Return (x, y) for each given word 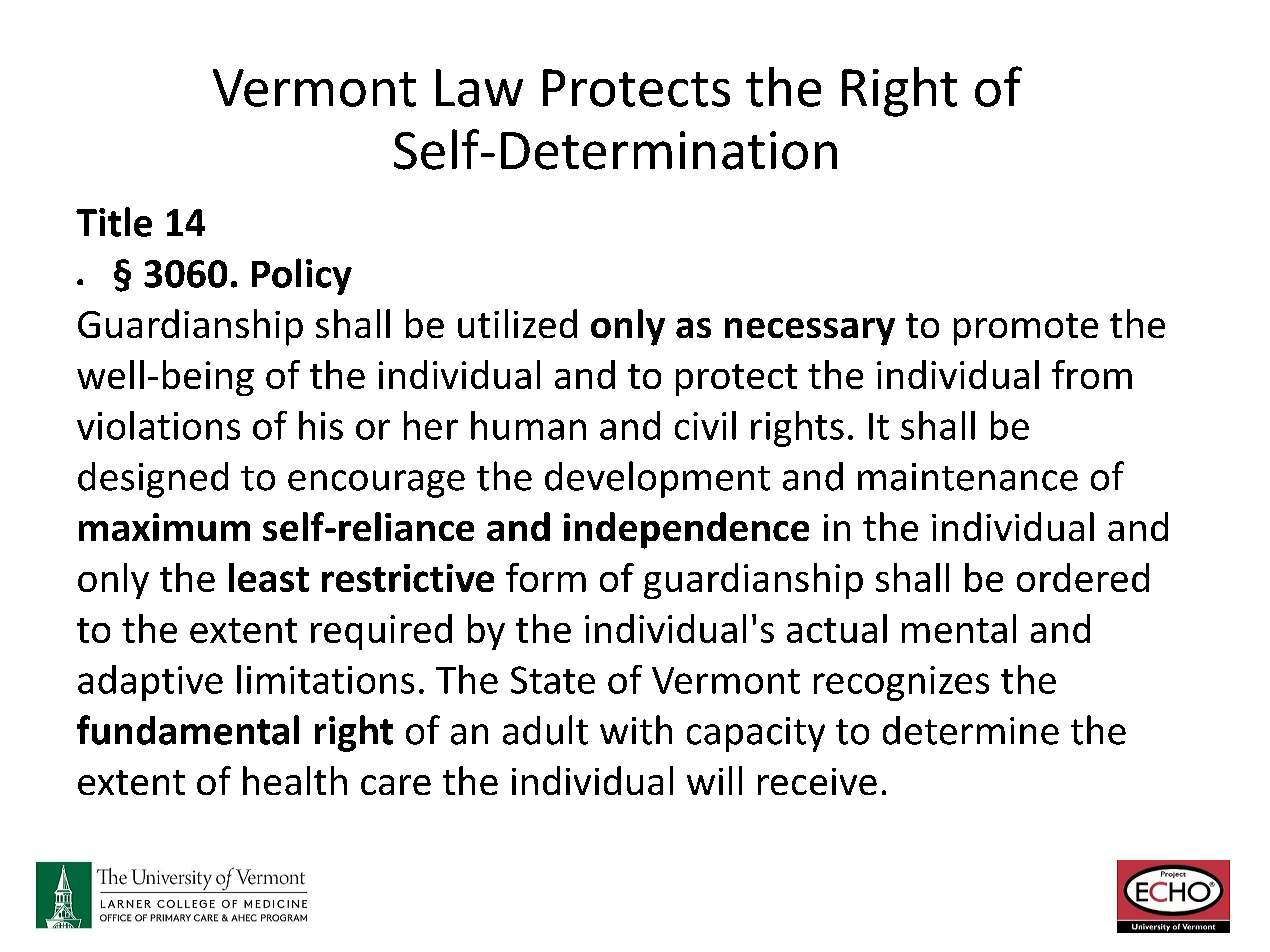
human (528, 425)
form (546, 577)
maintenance (968, 477)
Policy (302, 276)
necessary (810, 332)
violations (158, 425)
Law (479, 88)
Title (114, 222)
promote (1026, 329)
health (295, 780)
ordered (1083, 577)
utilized (517, 323)
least (269, 577)
